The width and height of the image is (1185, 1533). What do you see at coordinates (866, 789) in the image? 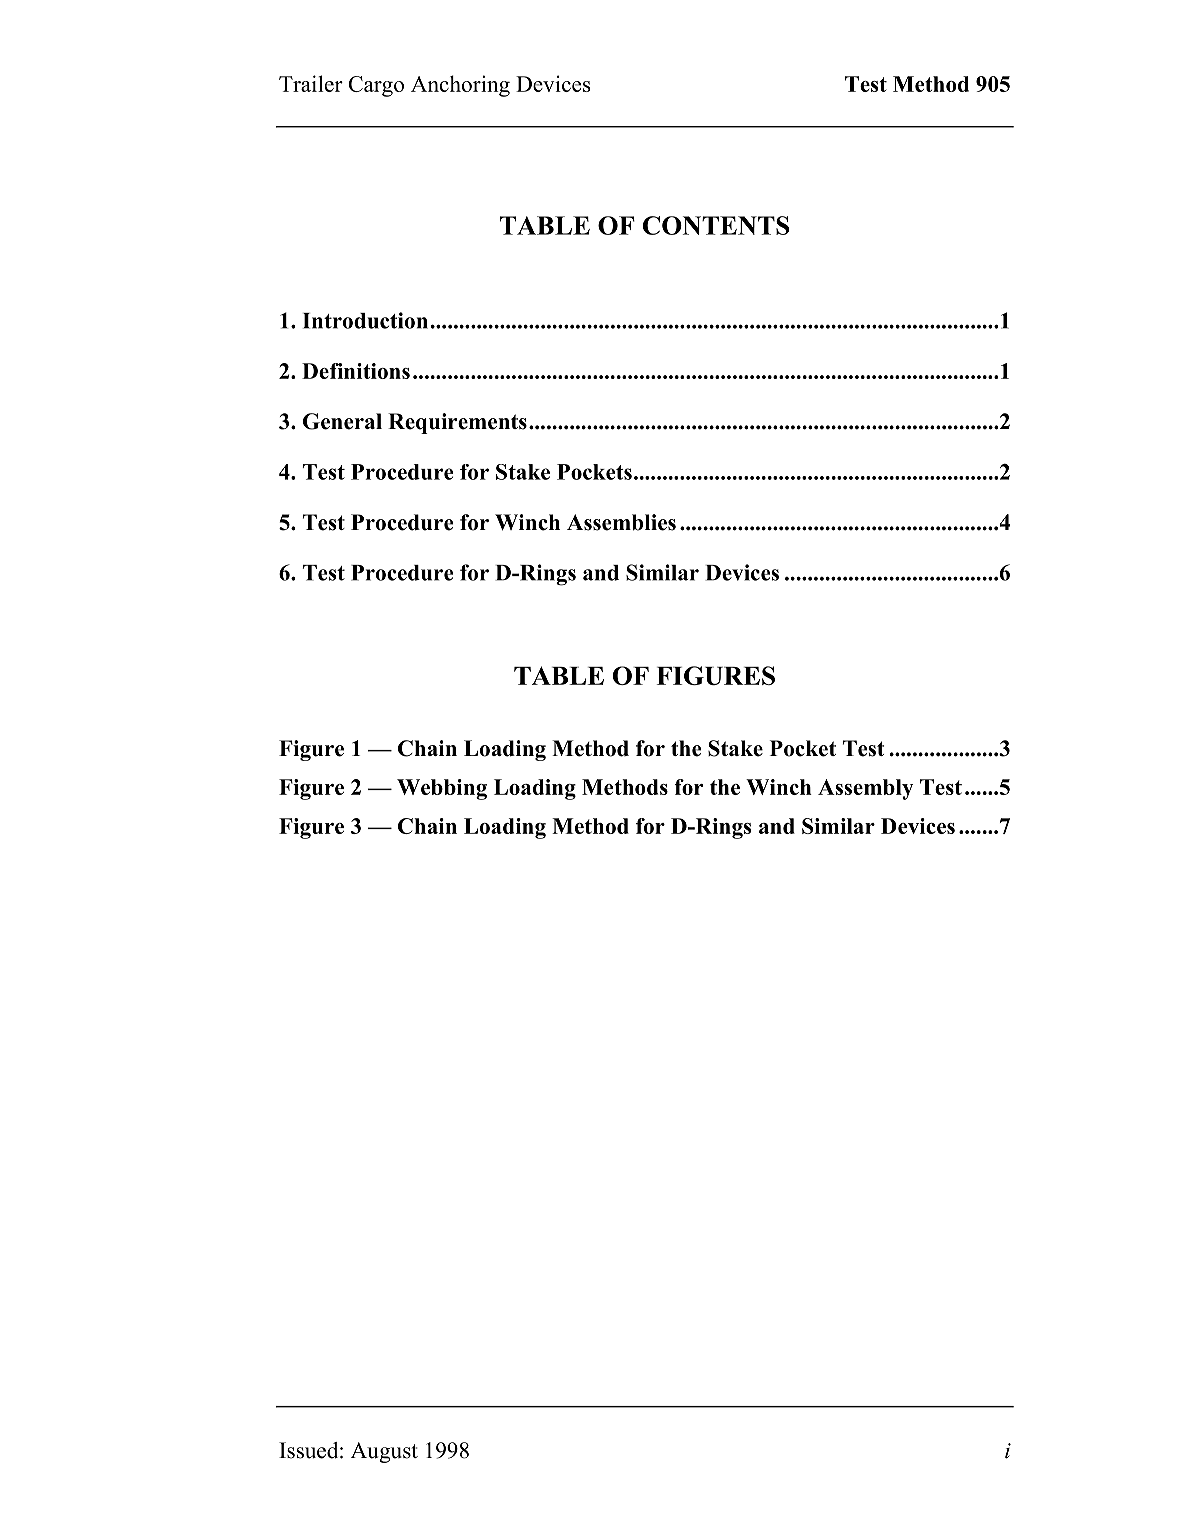
I see `Assembly` at bounding box center [866, 789].
